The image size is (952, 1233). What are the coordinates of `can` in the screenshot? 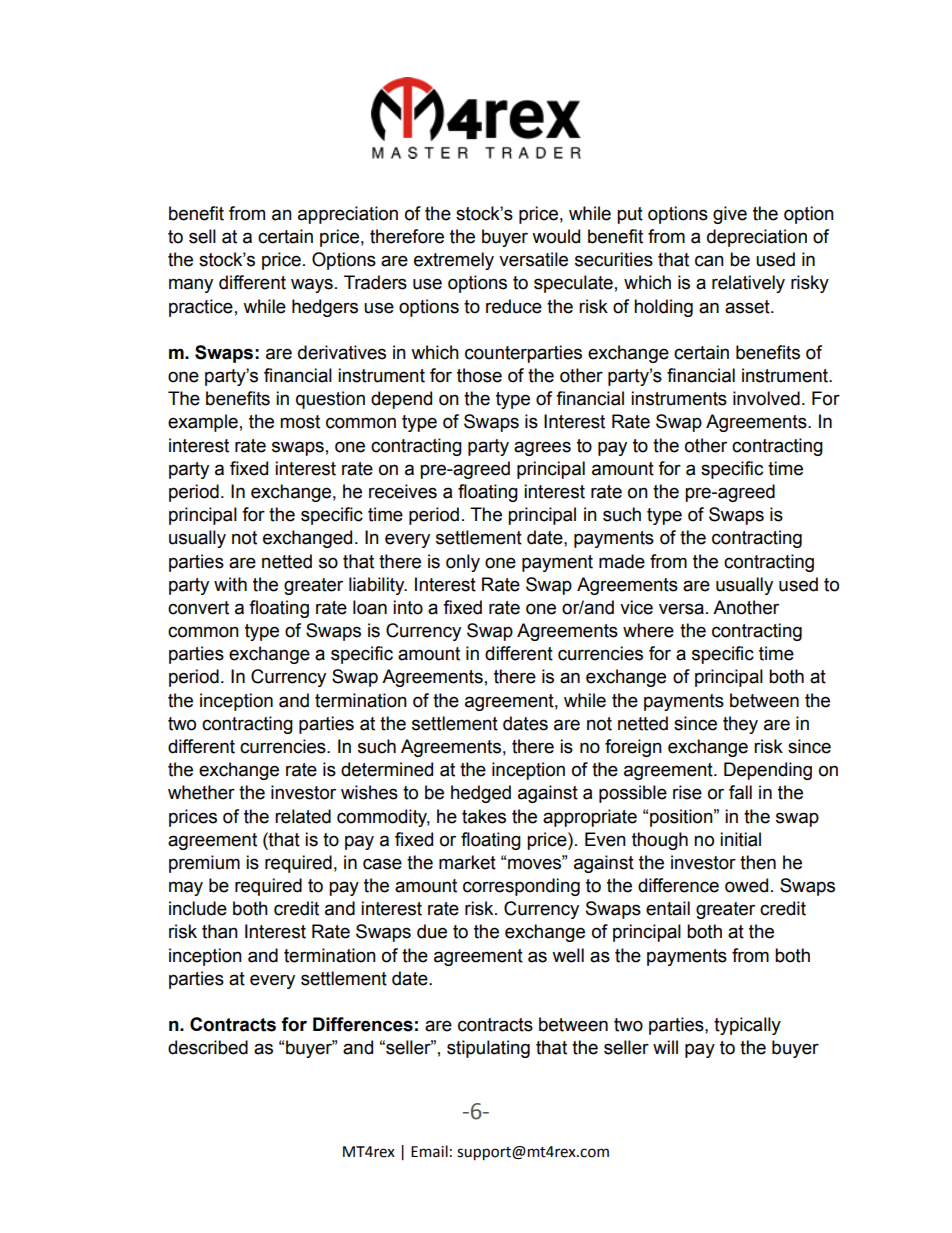 It's located at (709, 261).
